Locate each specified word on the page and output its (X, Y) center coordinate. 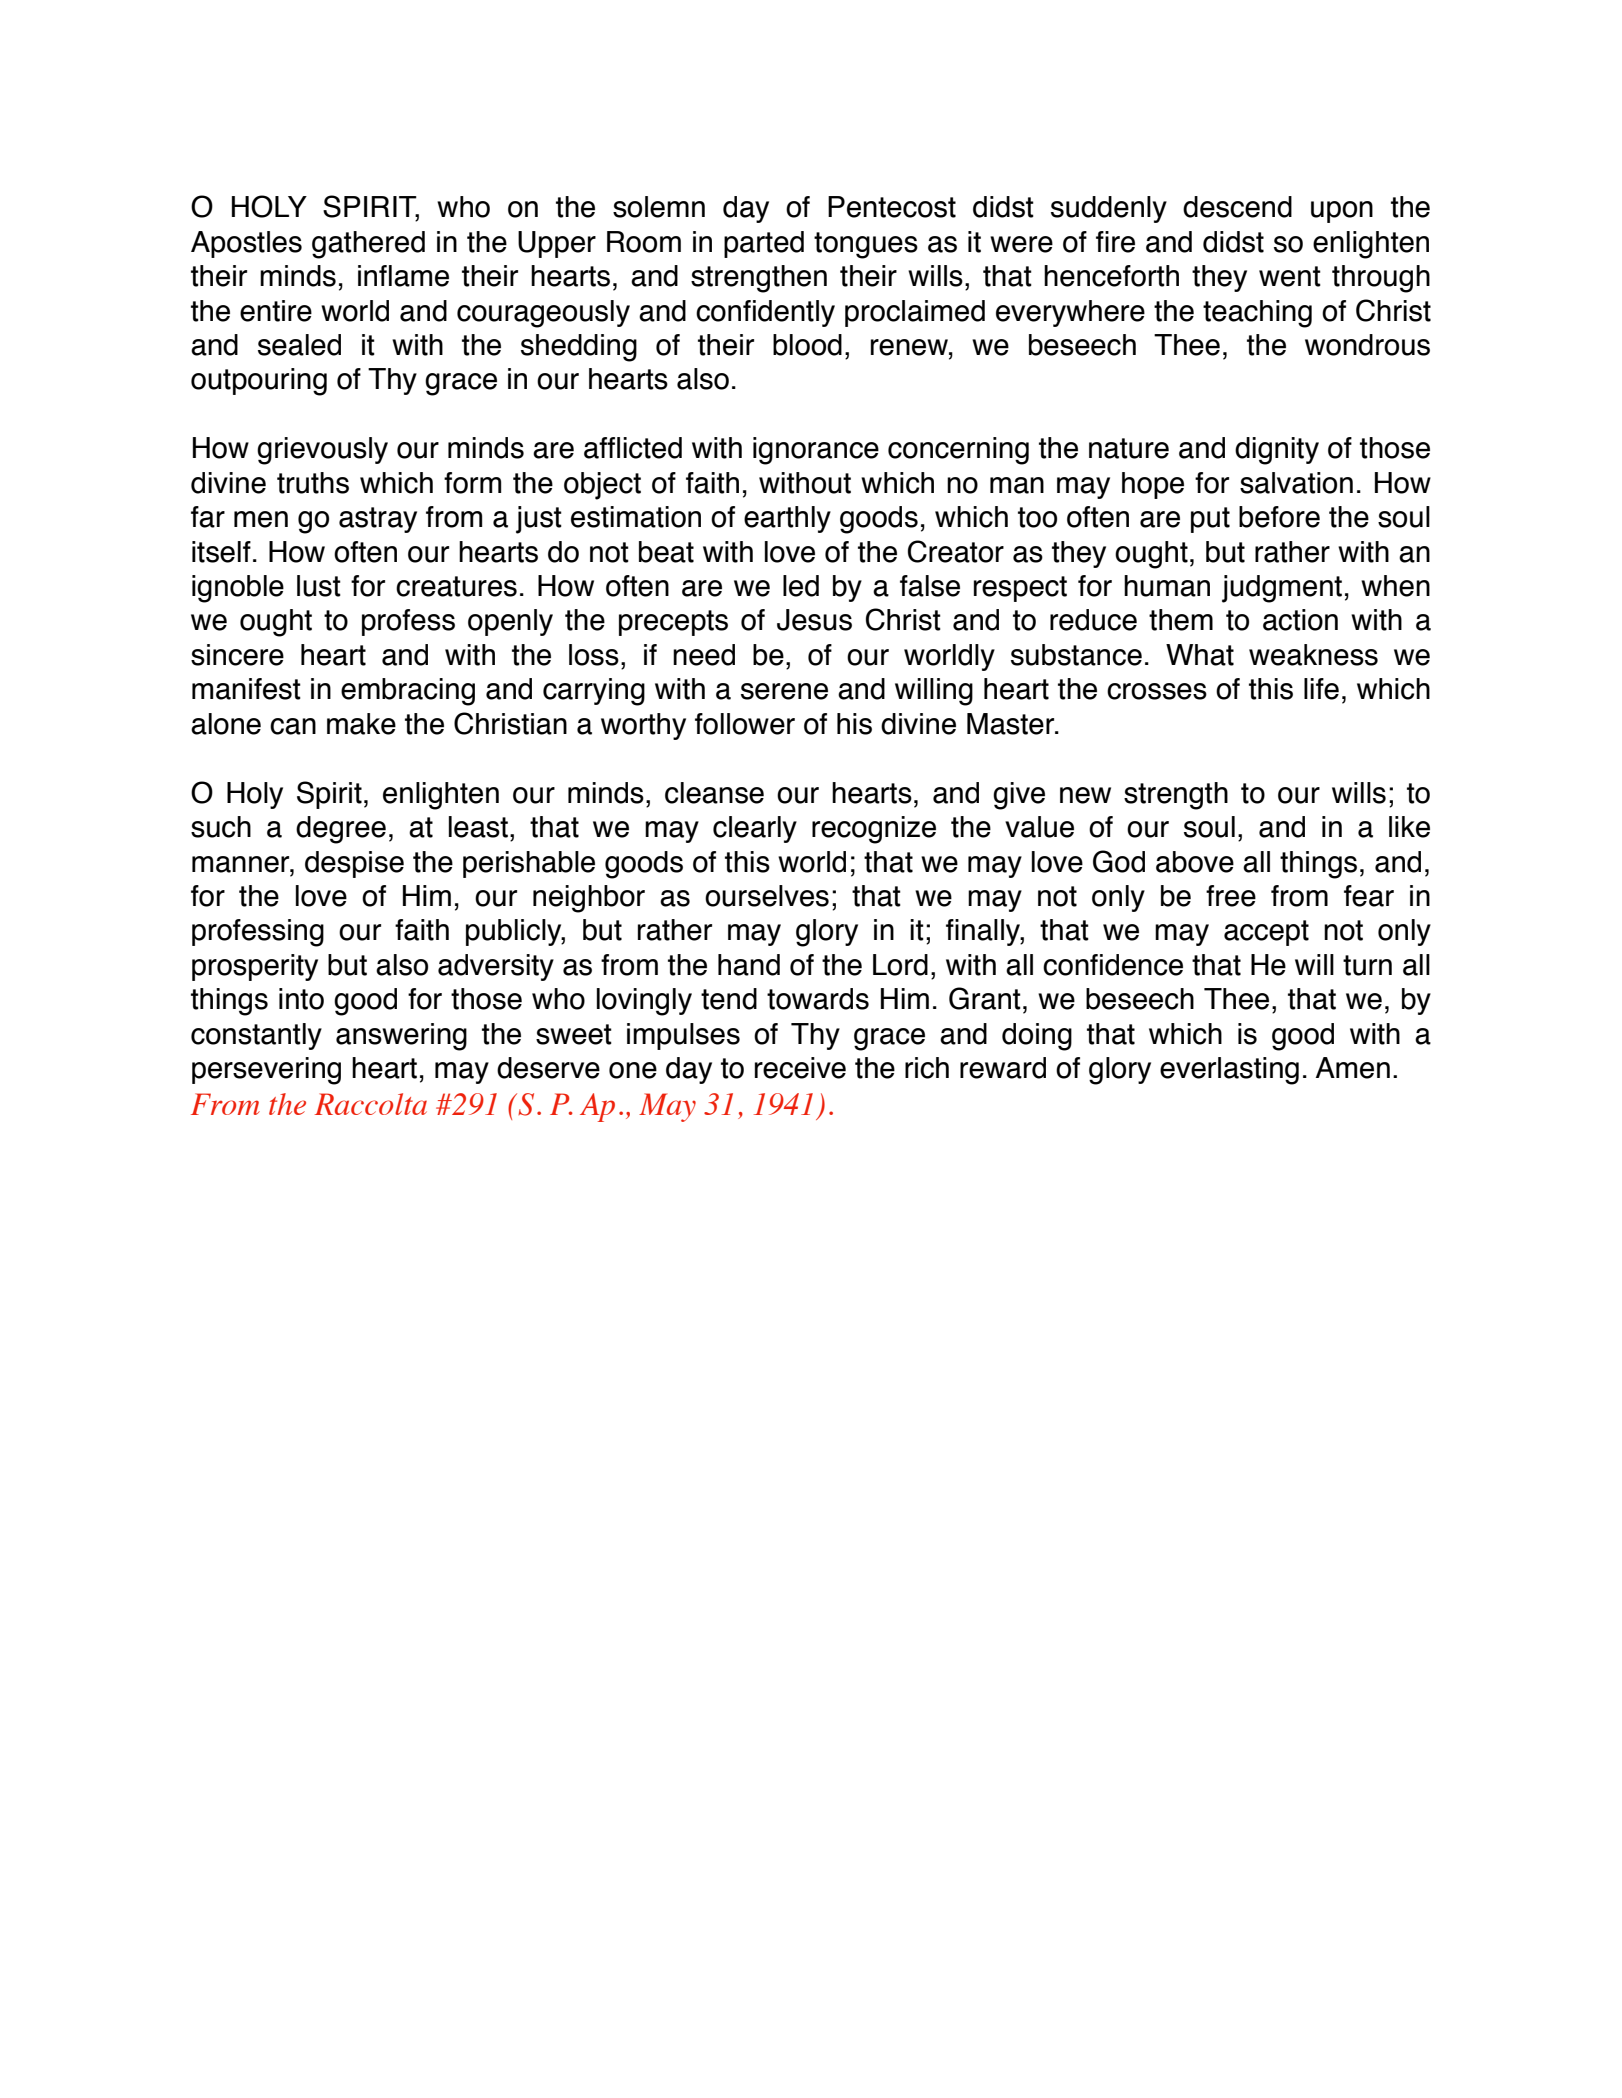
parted (764, 244)
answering (401, 1037)
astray (378, 520)
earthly (787, 519)
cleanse (714, 793)
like (1409, 827)
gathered (368, 245)
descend (1237, 207)
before (1279, 517)
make (361, 724)
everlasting (1229, 1071)
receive (800, 1068)
